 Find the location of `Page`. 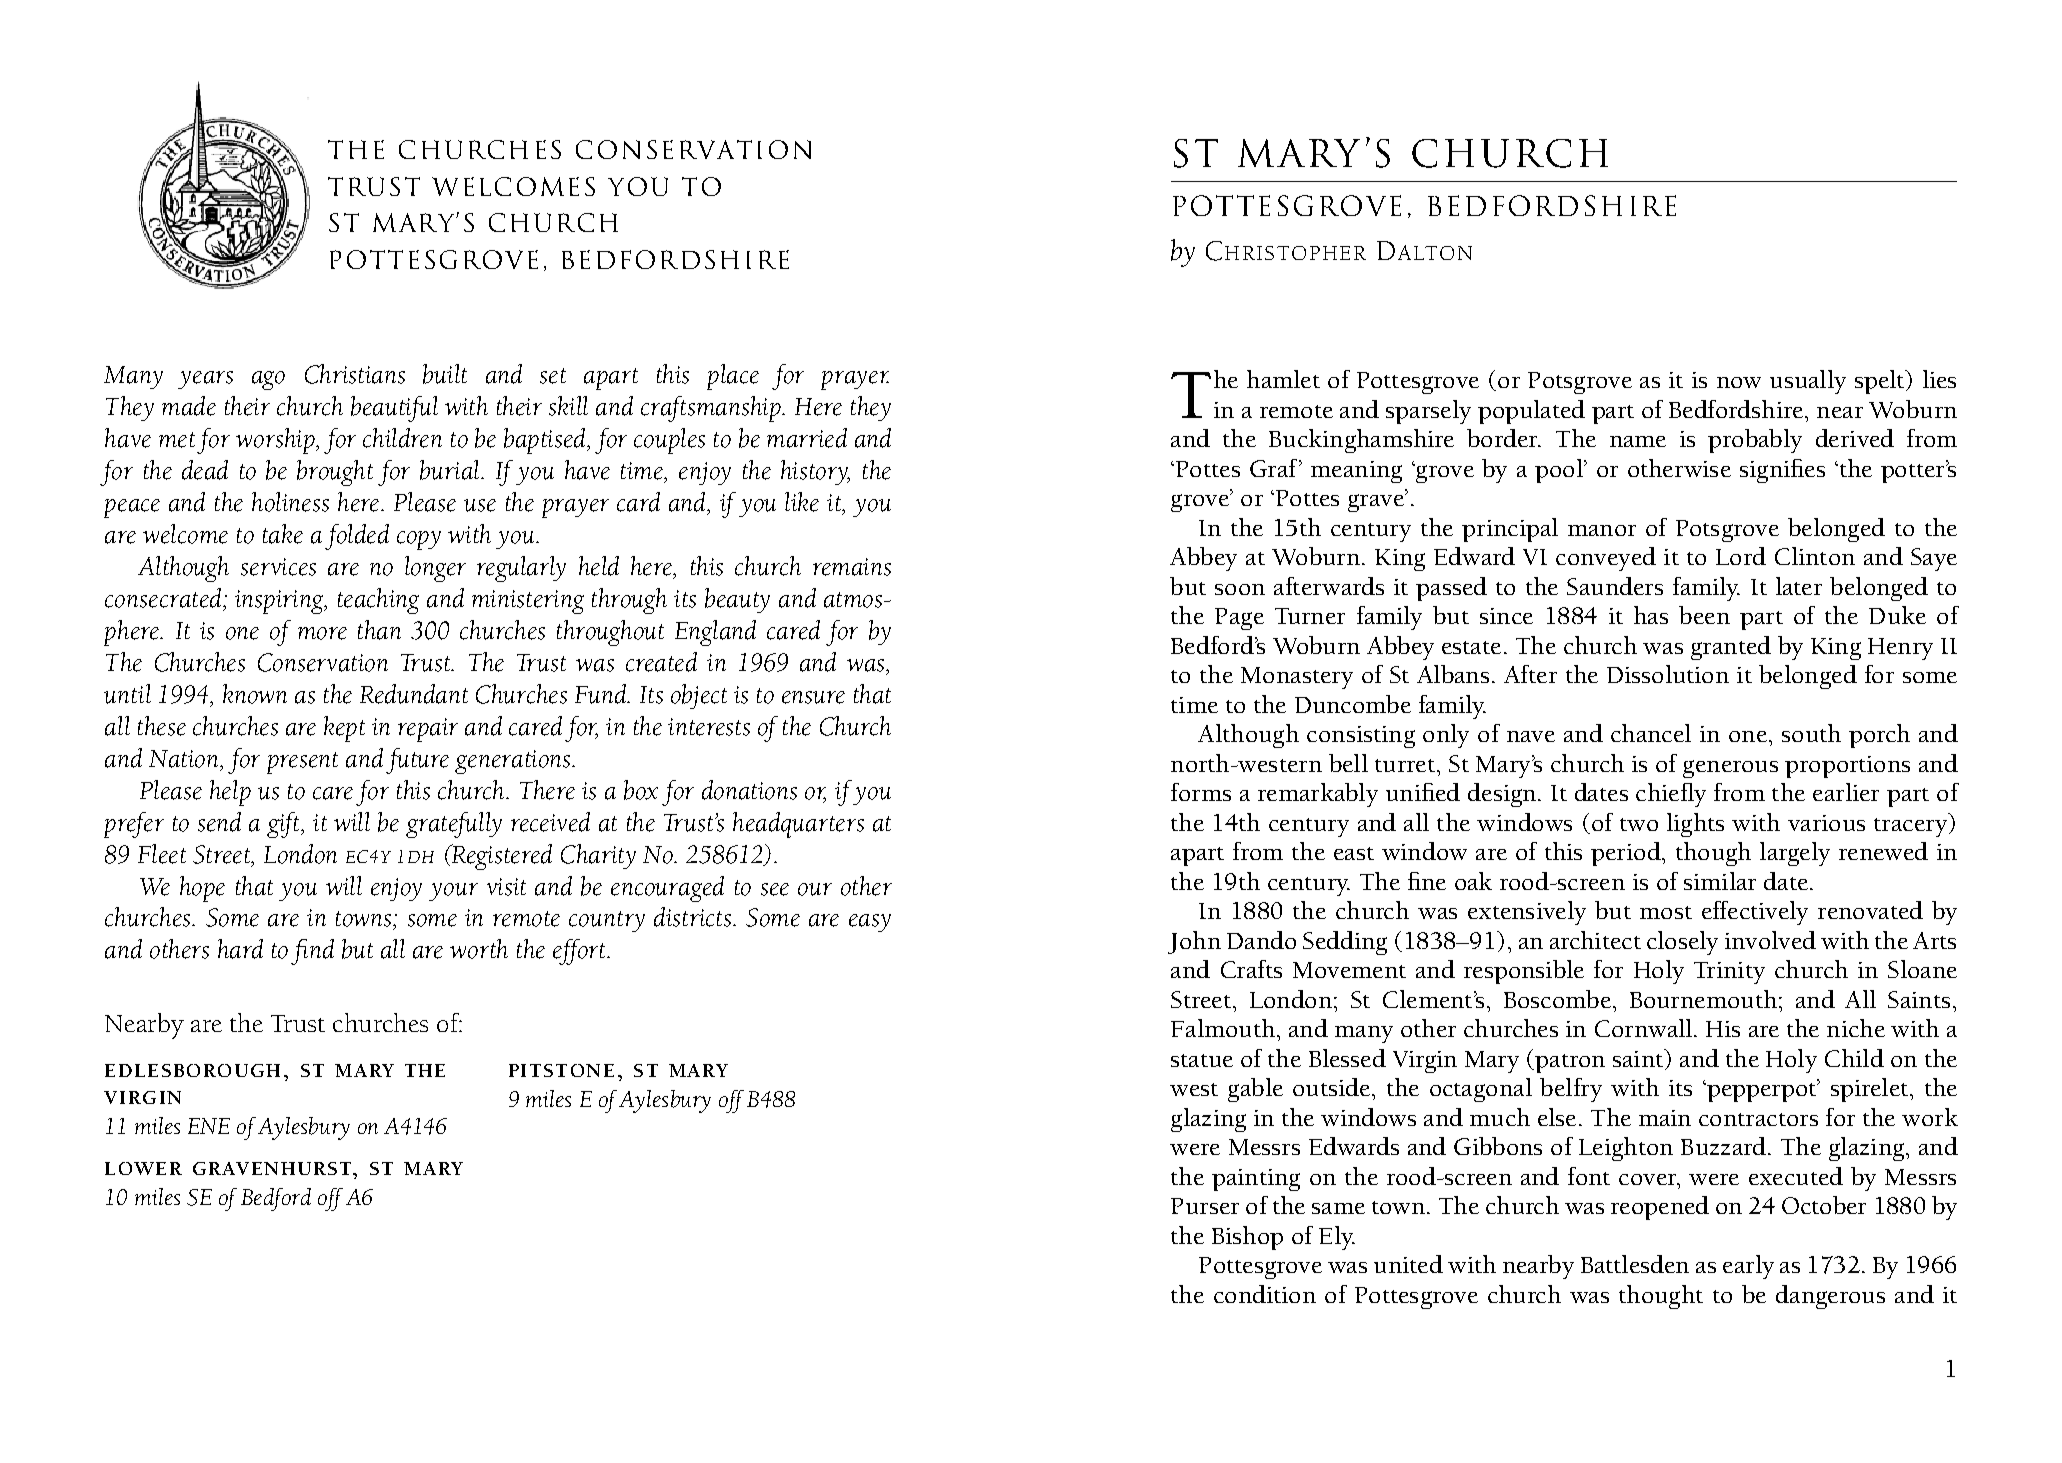

Page is located at coordinates (1239, 619).
